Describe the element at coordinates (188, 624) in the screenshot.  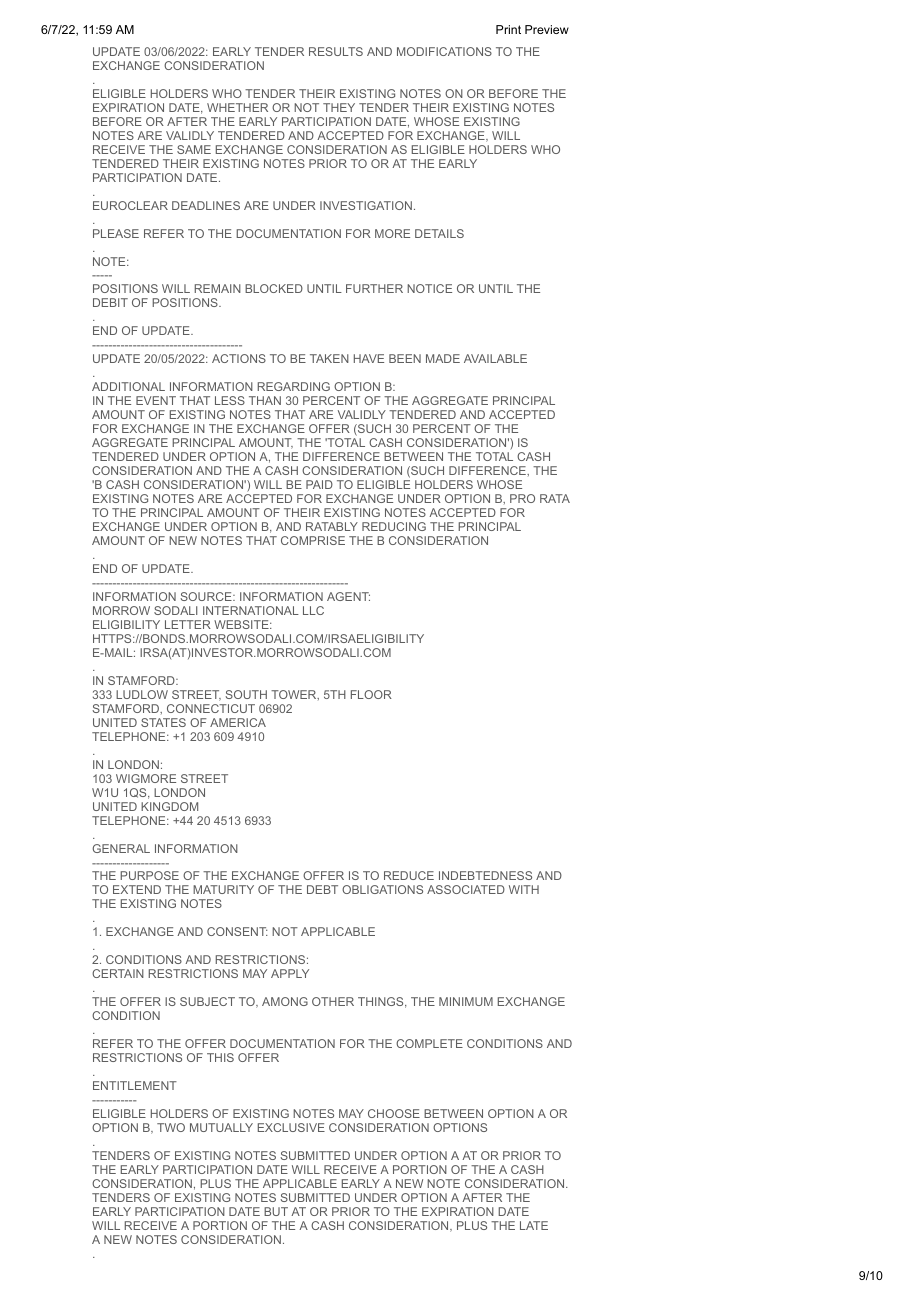
I see `LETTER` at that location.
